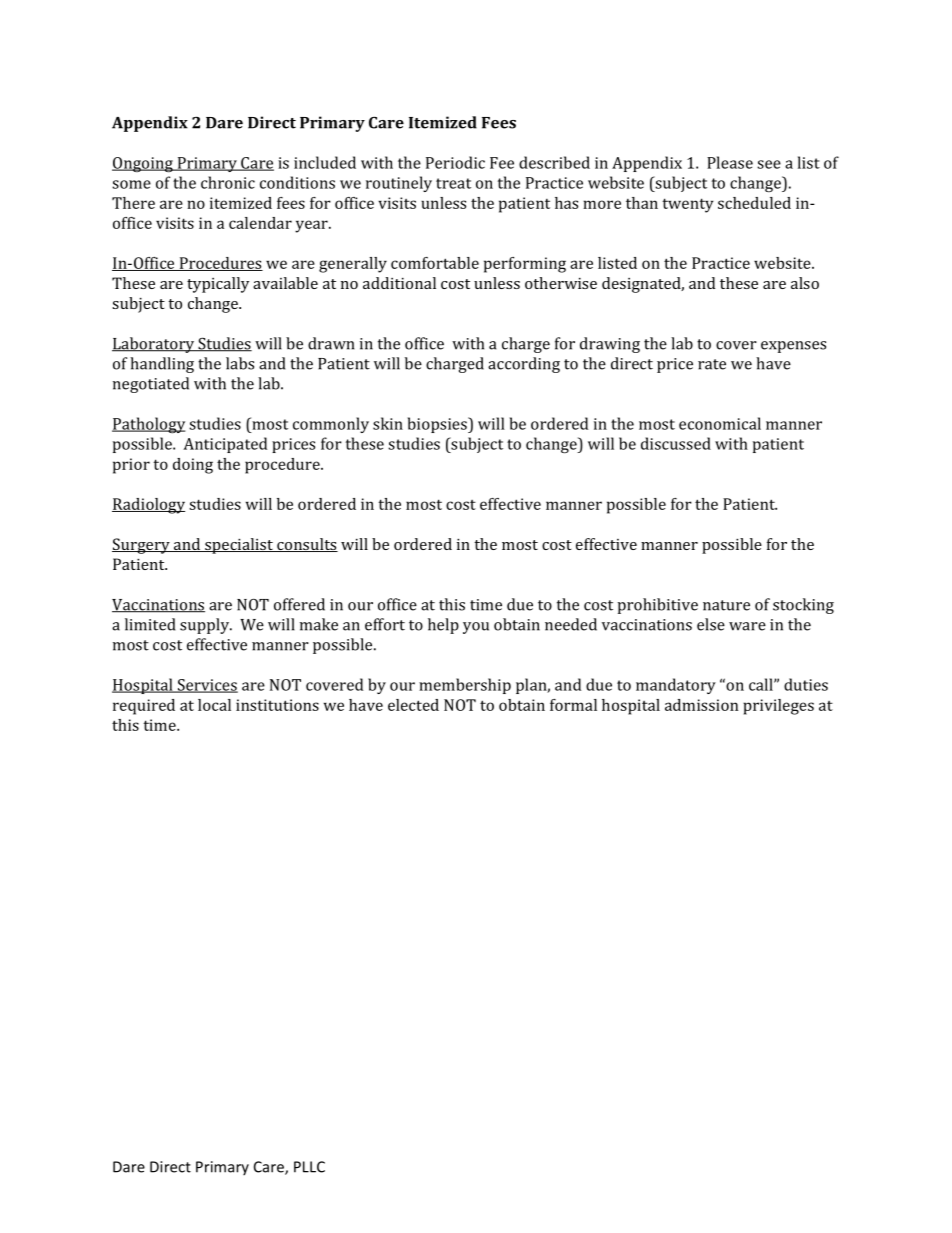 This screenshot has height=1233, width=952. What do you see at coordinates (465, 686) in the screenshot?
I see `membership` at bounding box center [465, 686].
